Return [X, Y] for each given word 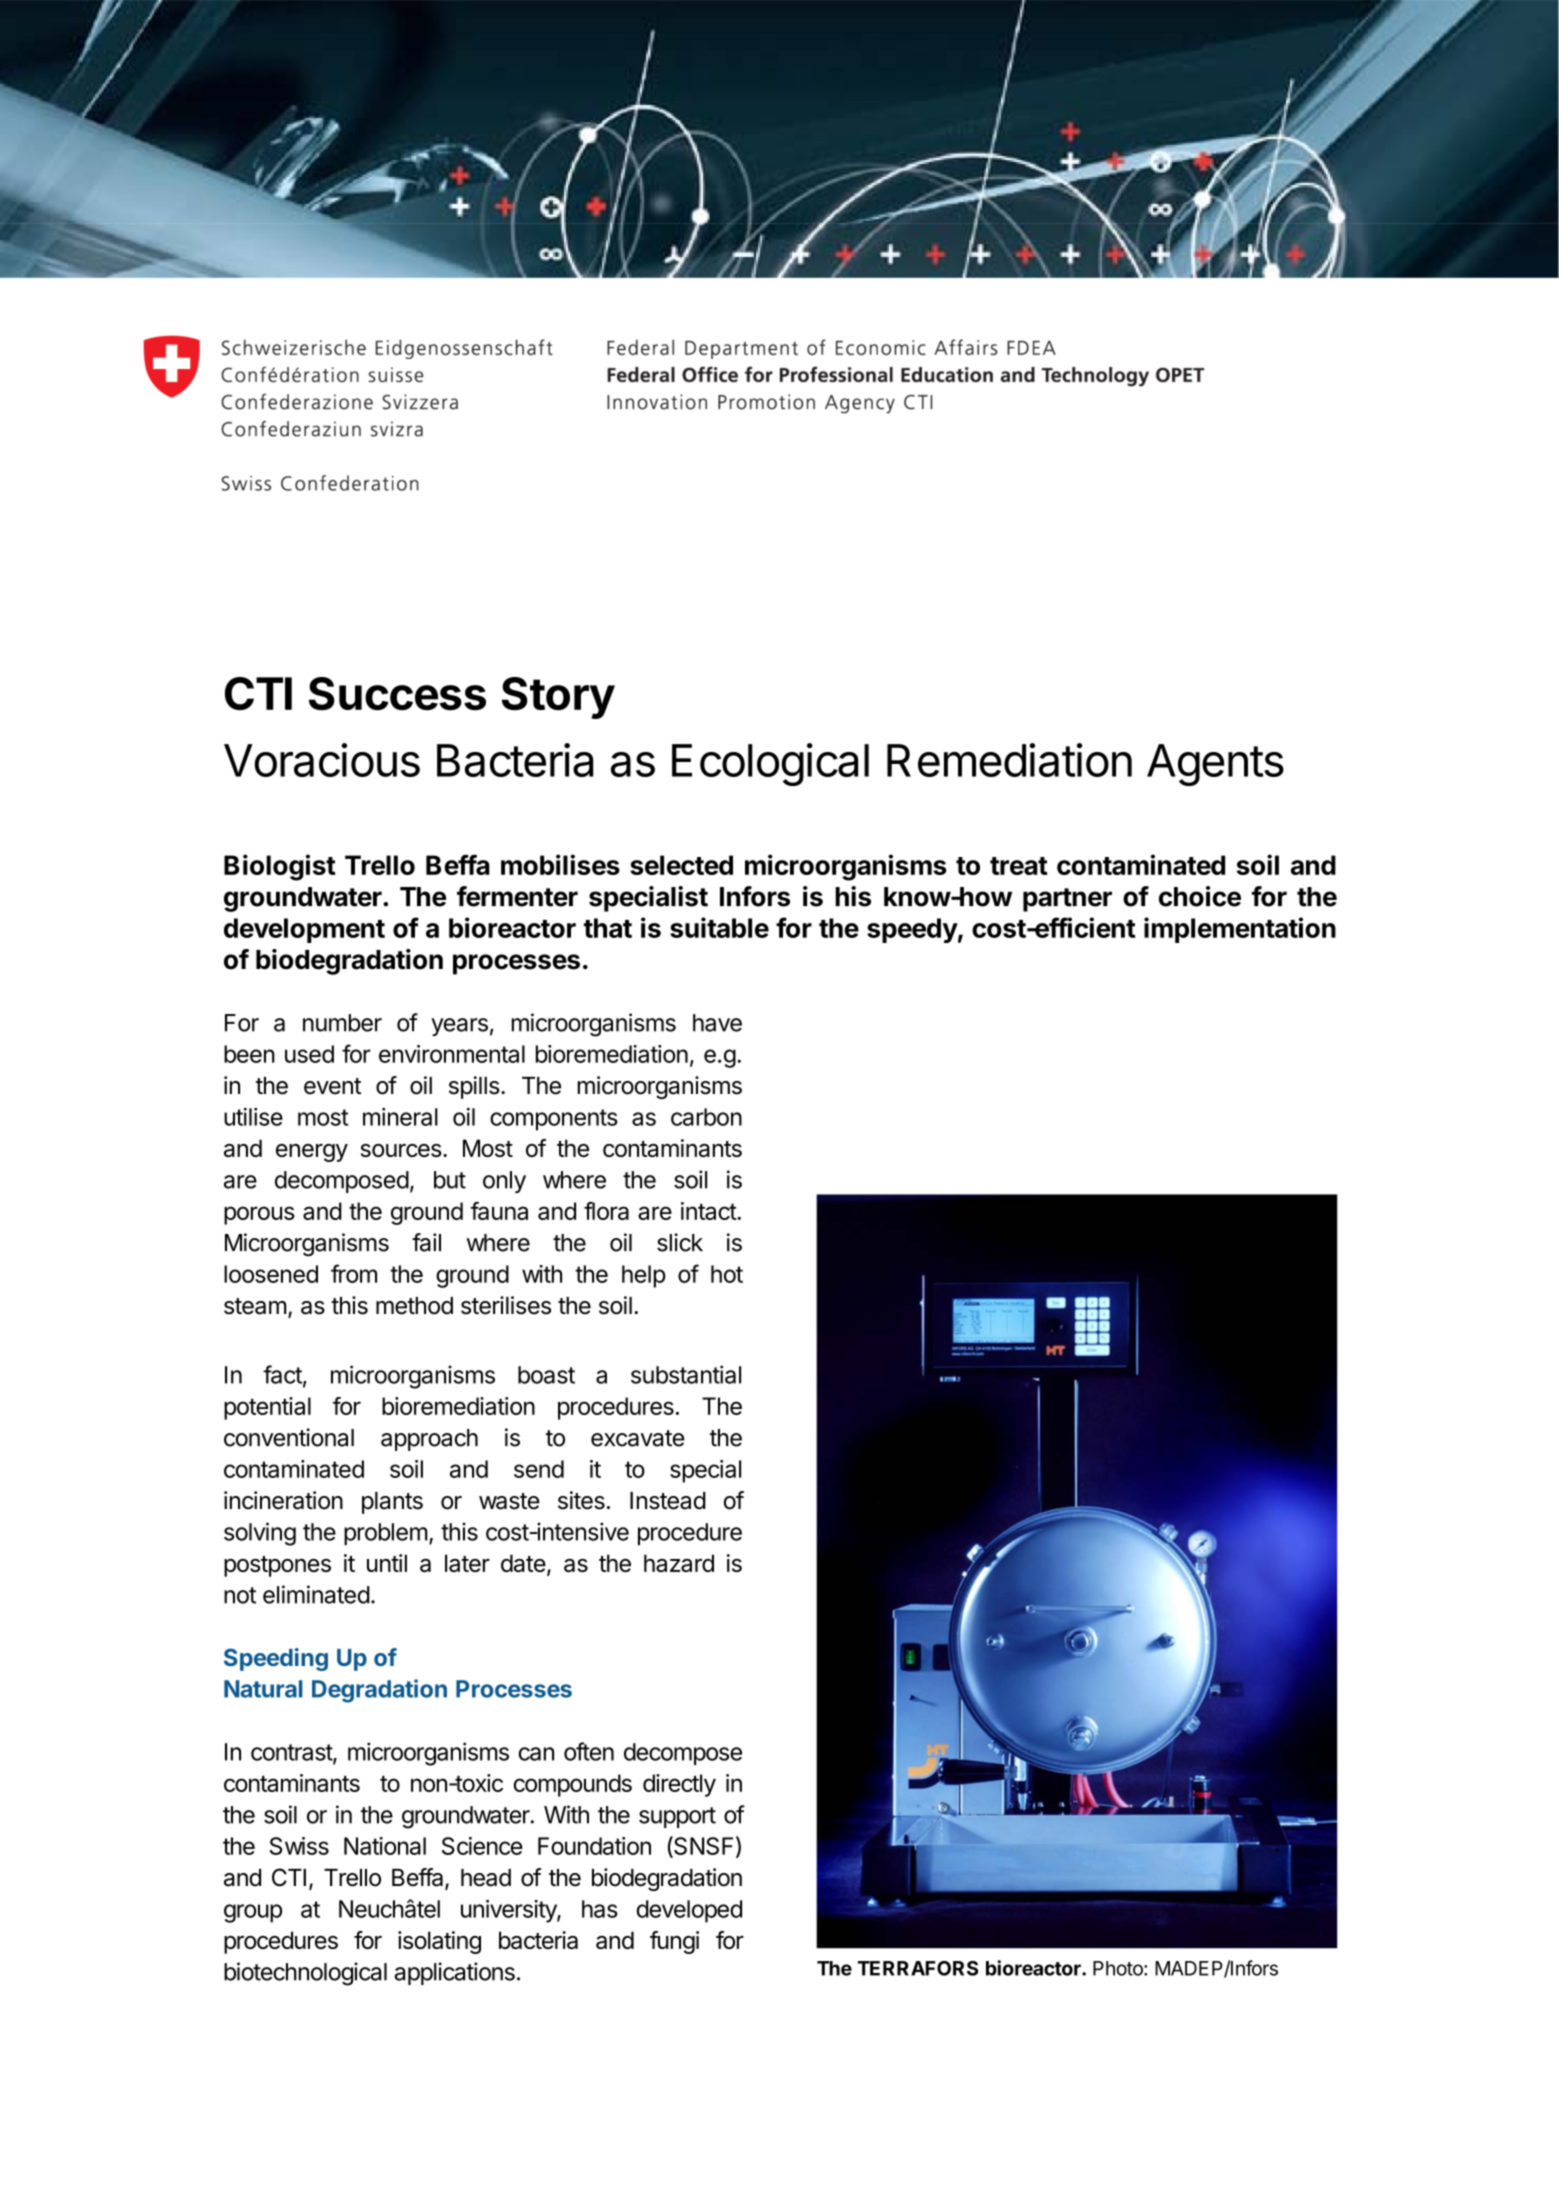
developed [689, 1911]
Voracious [322, 760]
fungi [674, 1942]
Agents [1215, 765]
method [414, 1306]
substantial [686, 1374]
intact [709, 1211]
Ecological [770, 764]
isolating [439, 1942]
